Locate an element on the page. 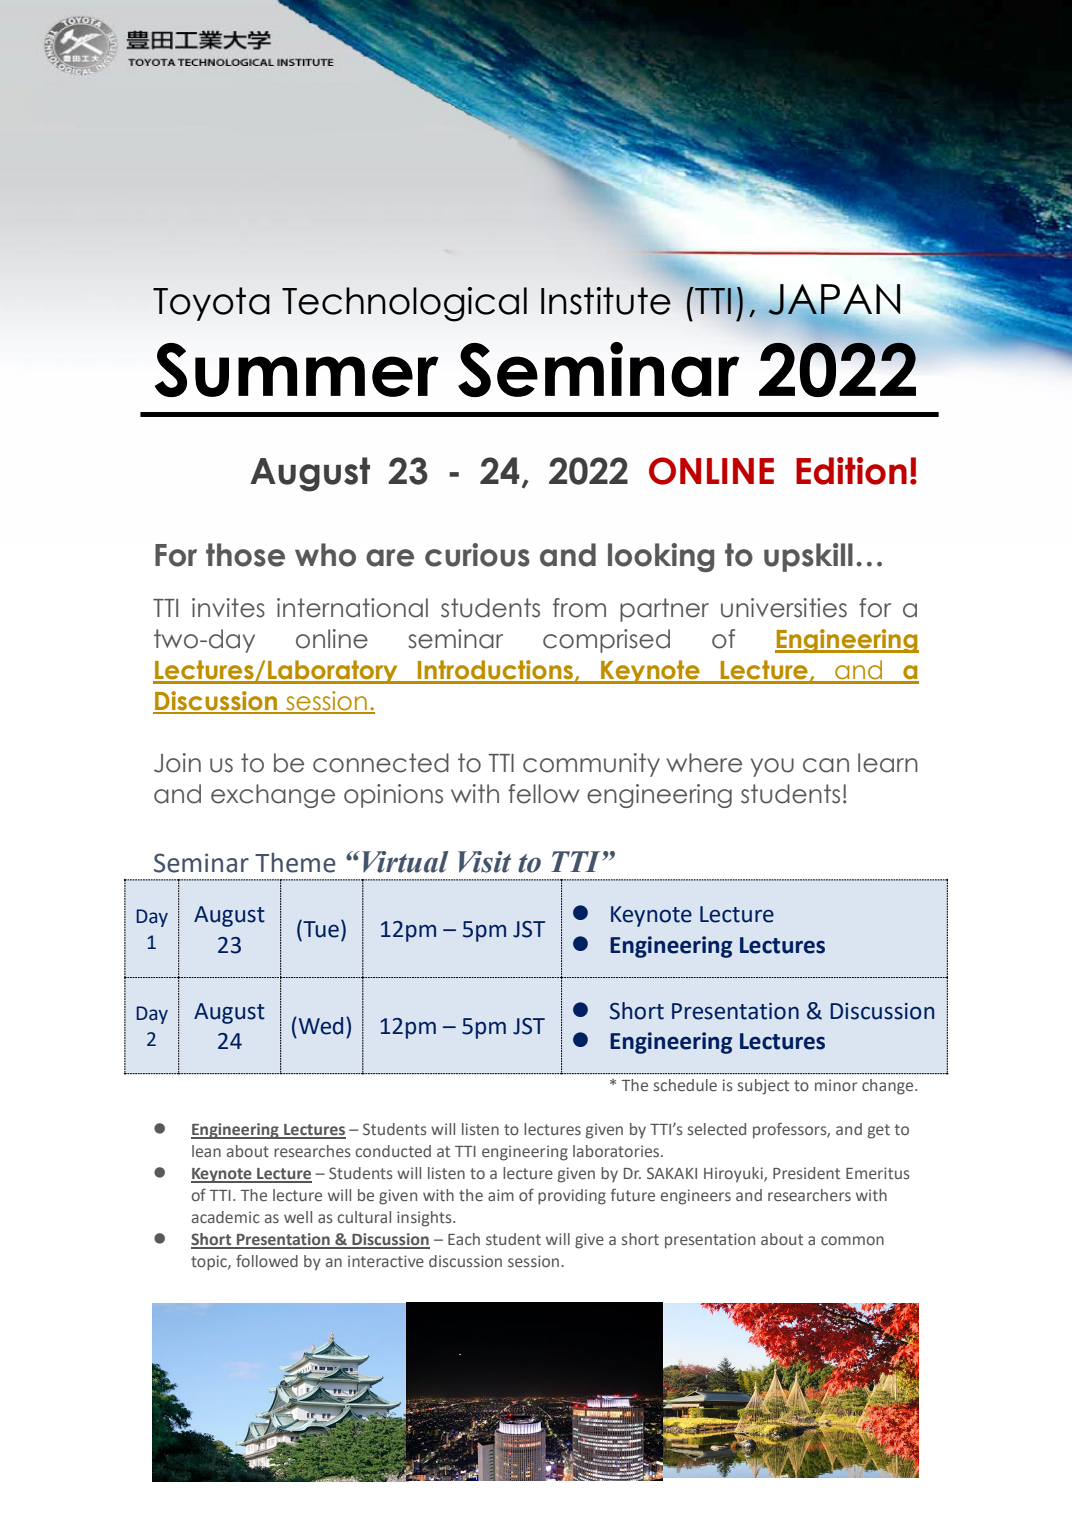  minor is located at coordinates (836, 1085).
